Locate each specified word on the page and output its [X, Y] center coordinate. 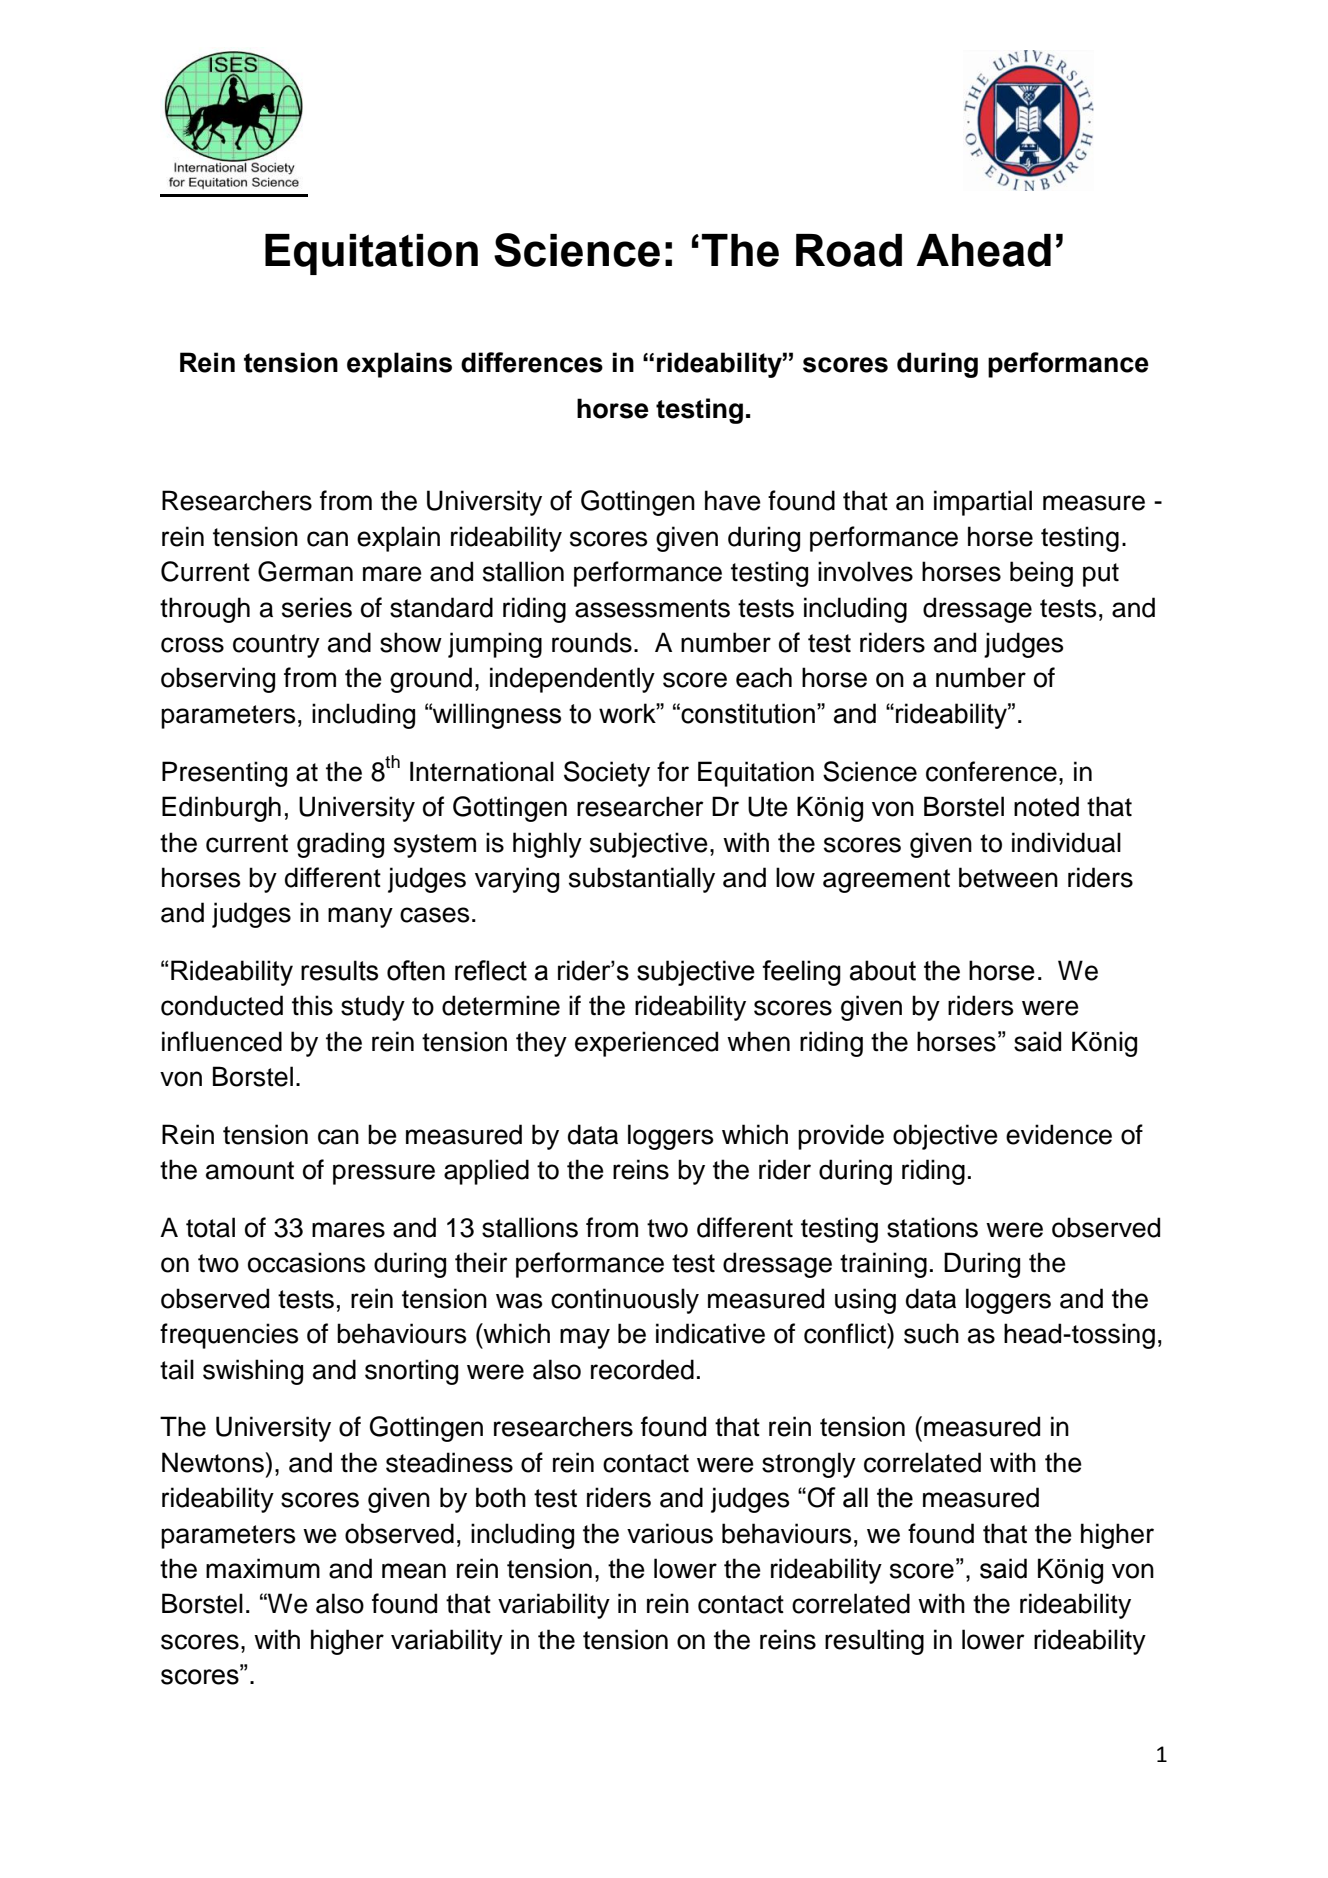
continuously [625, 1301]
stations [932, 1227]
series [317, 607]
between [1008, 877]
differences [532, 362]
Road [849, 250]
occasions [306, 1262]
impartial [983, 503]
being [1041, 574]
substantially [642, 880]
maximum [263, 1568]
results [339, 970]
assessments [652, 608]
